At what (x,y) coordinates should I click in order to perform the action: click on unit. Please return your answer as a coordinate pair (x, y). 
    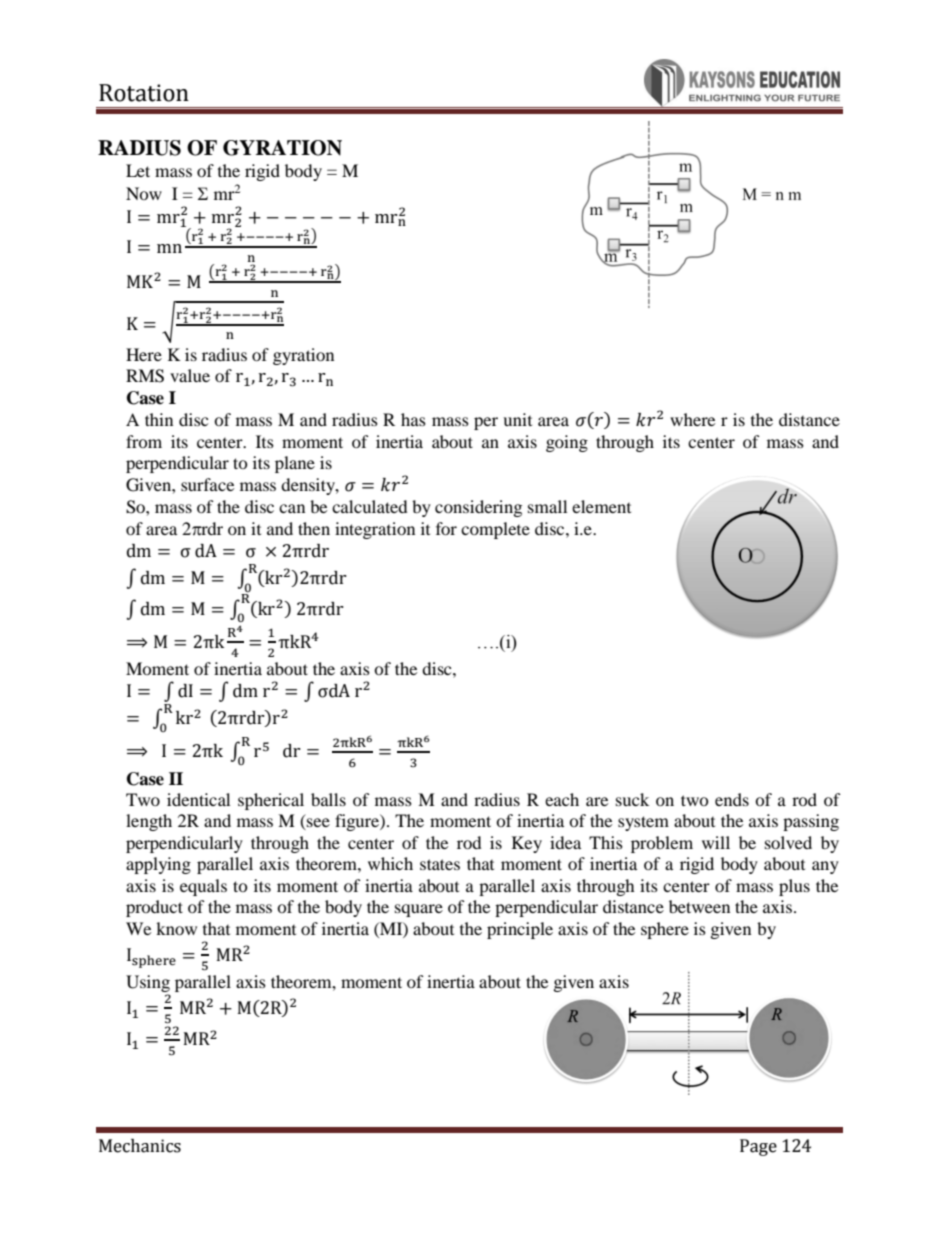
    Looking at the image, I should click on (517, 419).
